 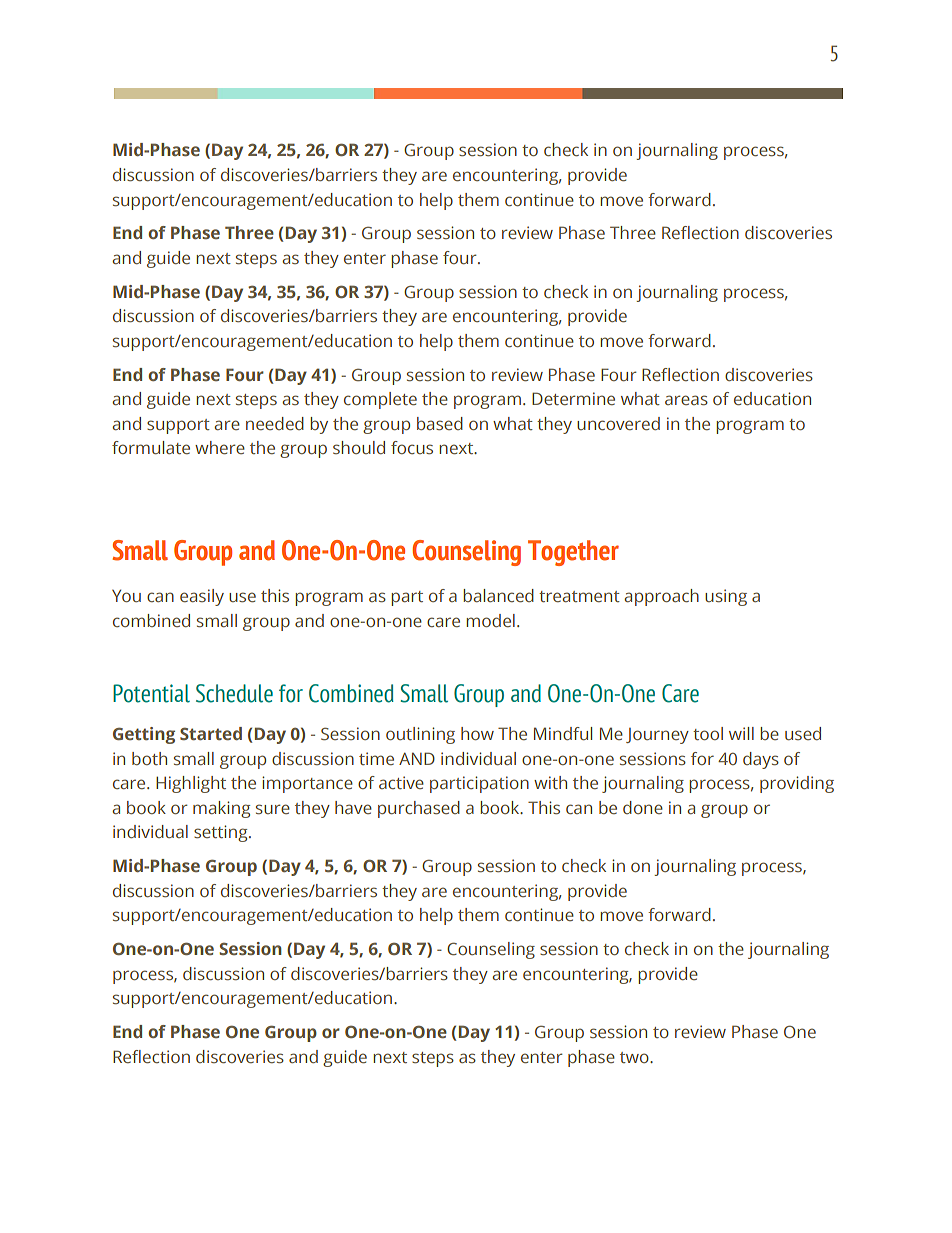 I want to click on using, so click(x=726, y=597).
